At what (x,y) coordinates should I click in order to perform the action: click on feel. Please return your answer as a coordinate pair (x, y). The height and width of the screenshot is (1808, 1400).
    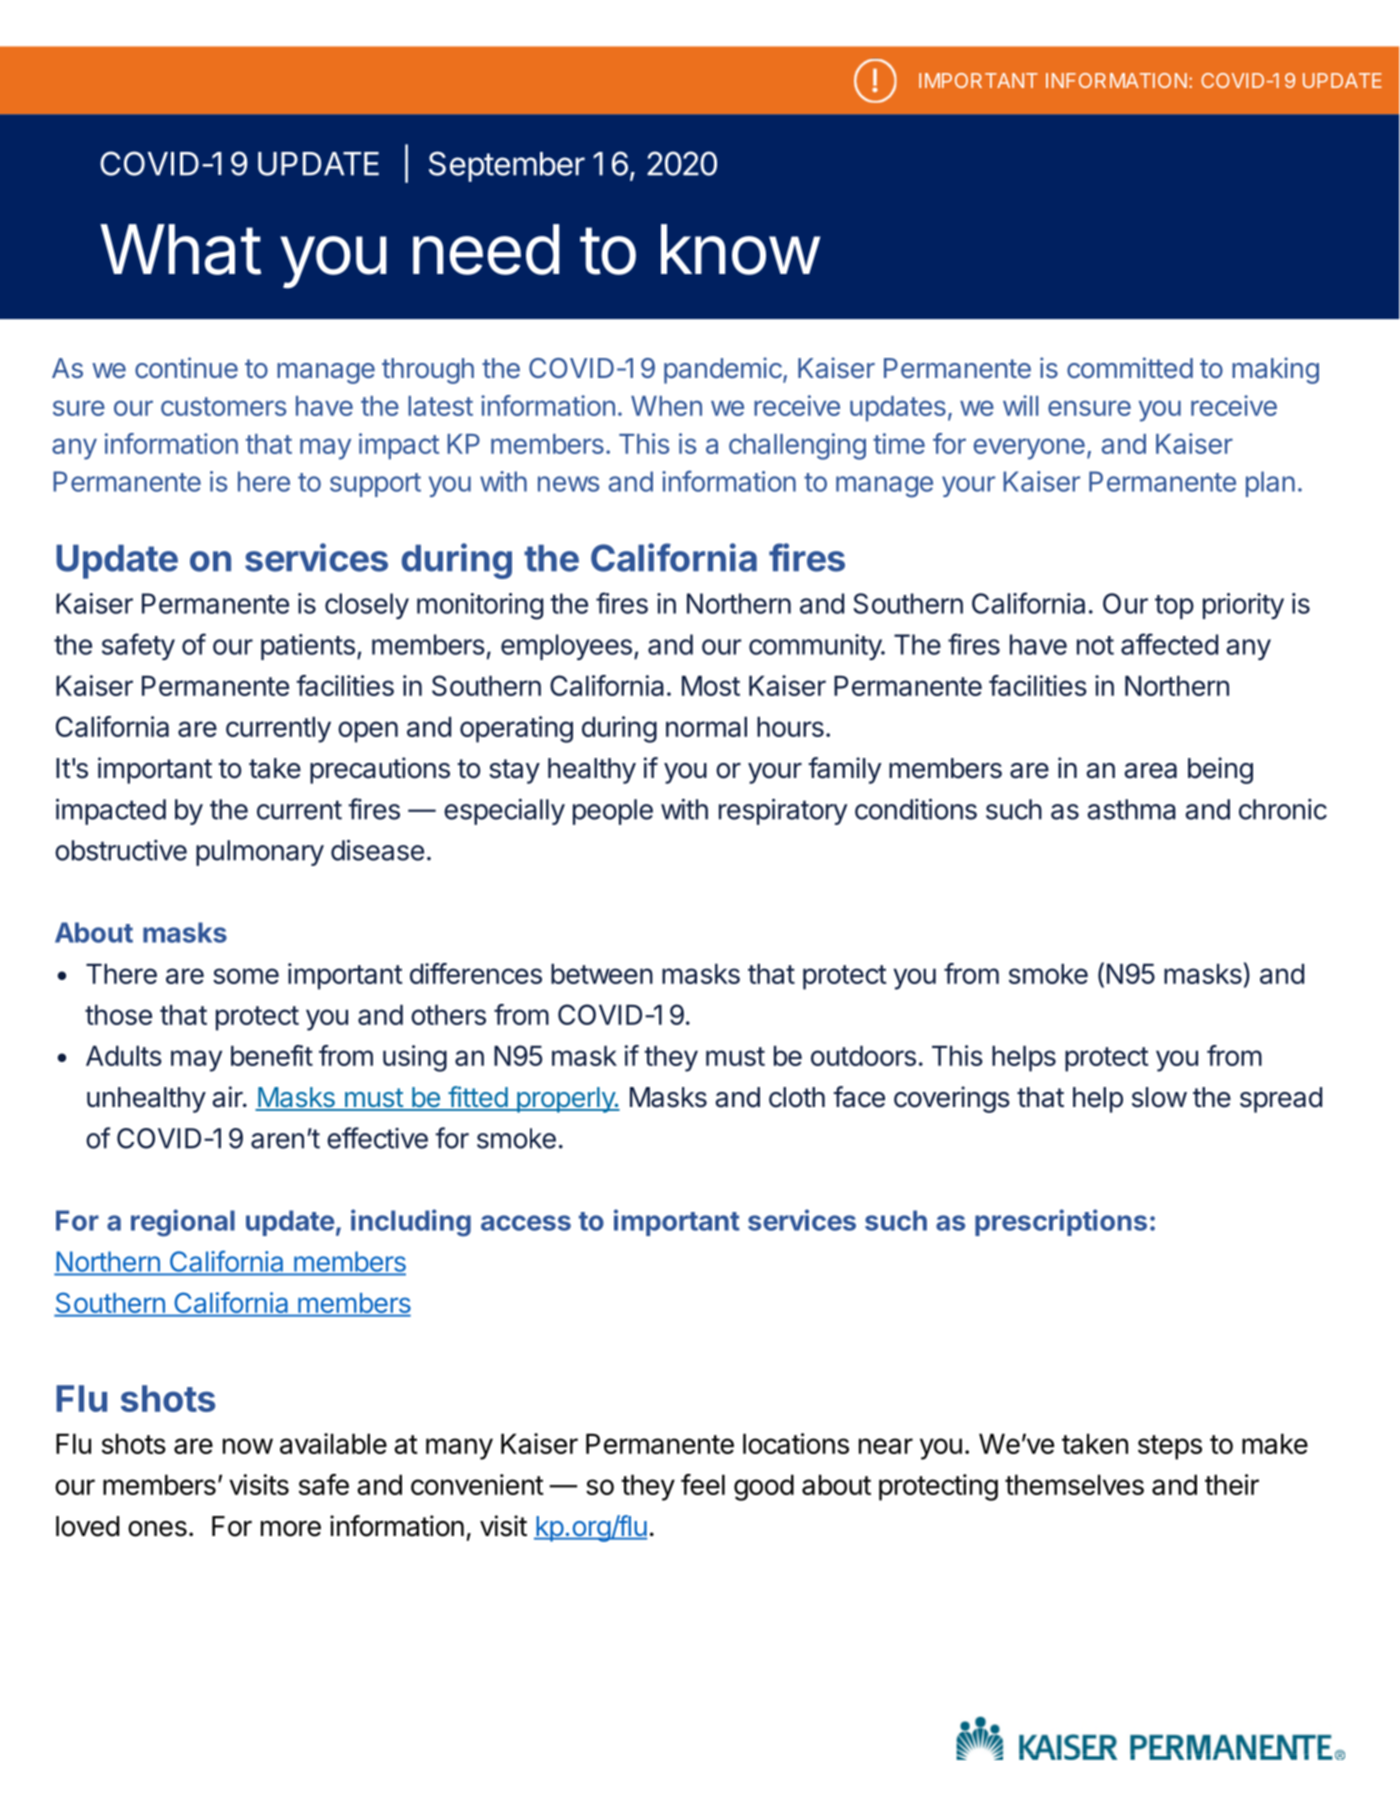
    Looking at the image, I should click on (703, 1484).
